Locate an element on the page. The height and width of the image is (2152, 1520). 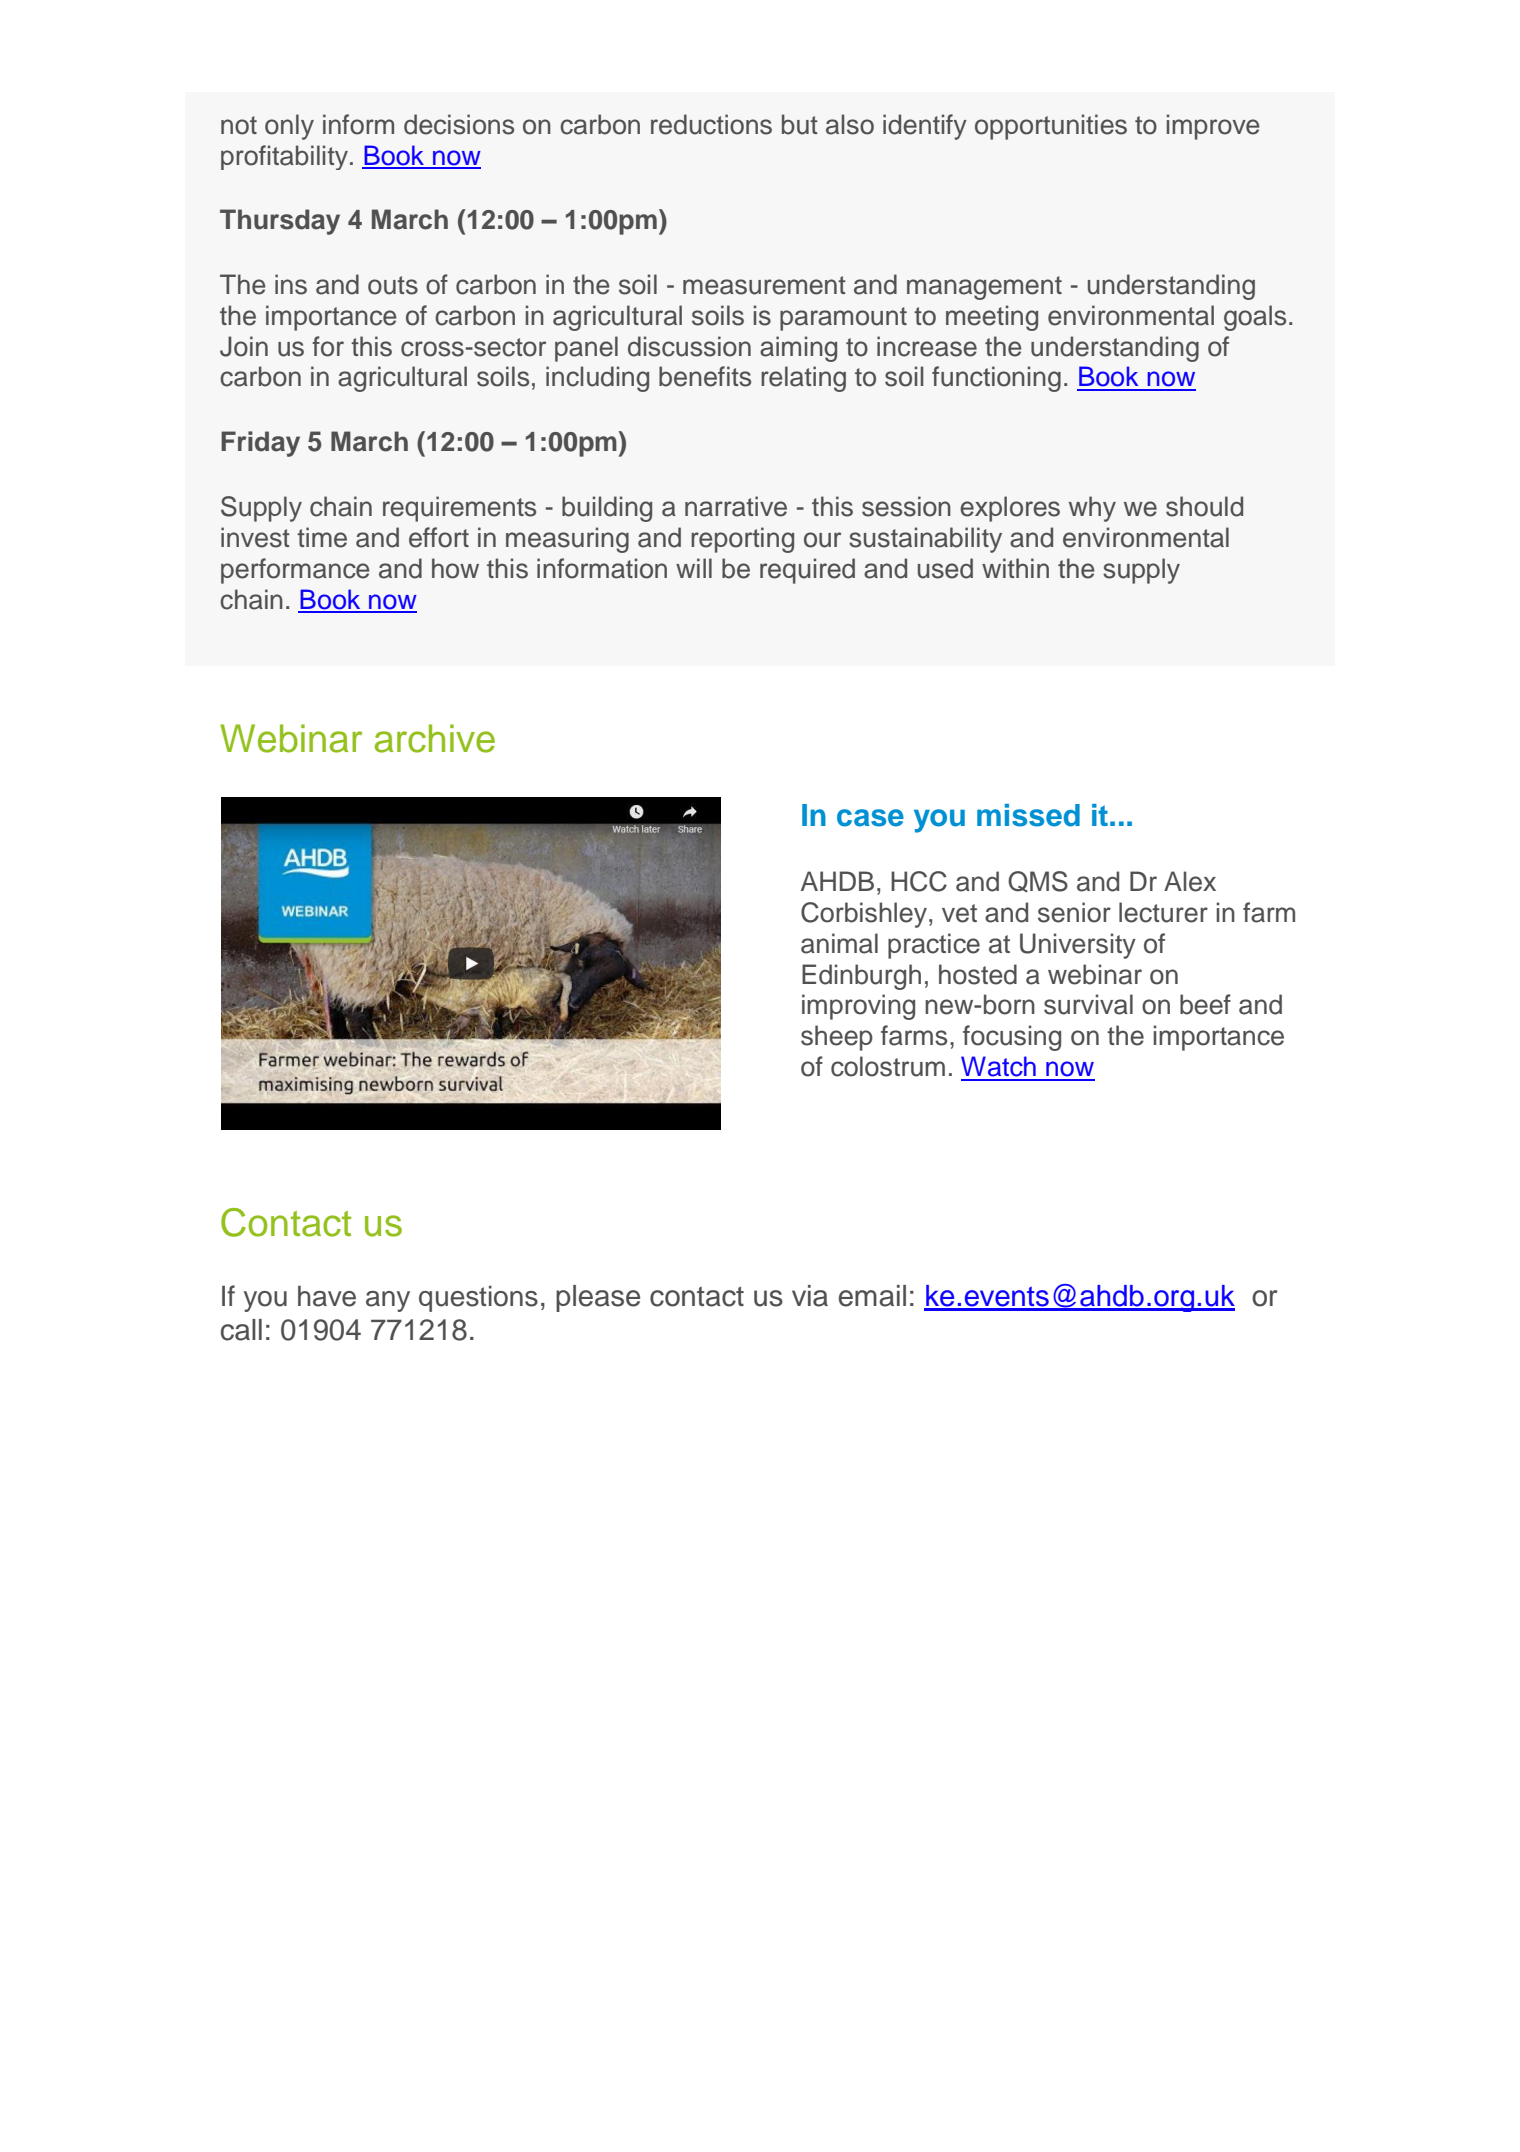
improve is located at coordinates (1213, 127).
